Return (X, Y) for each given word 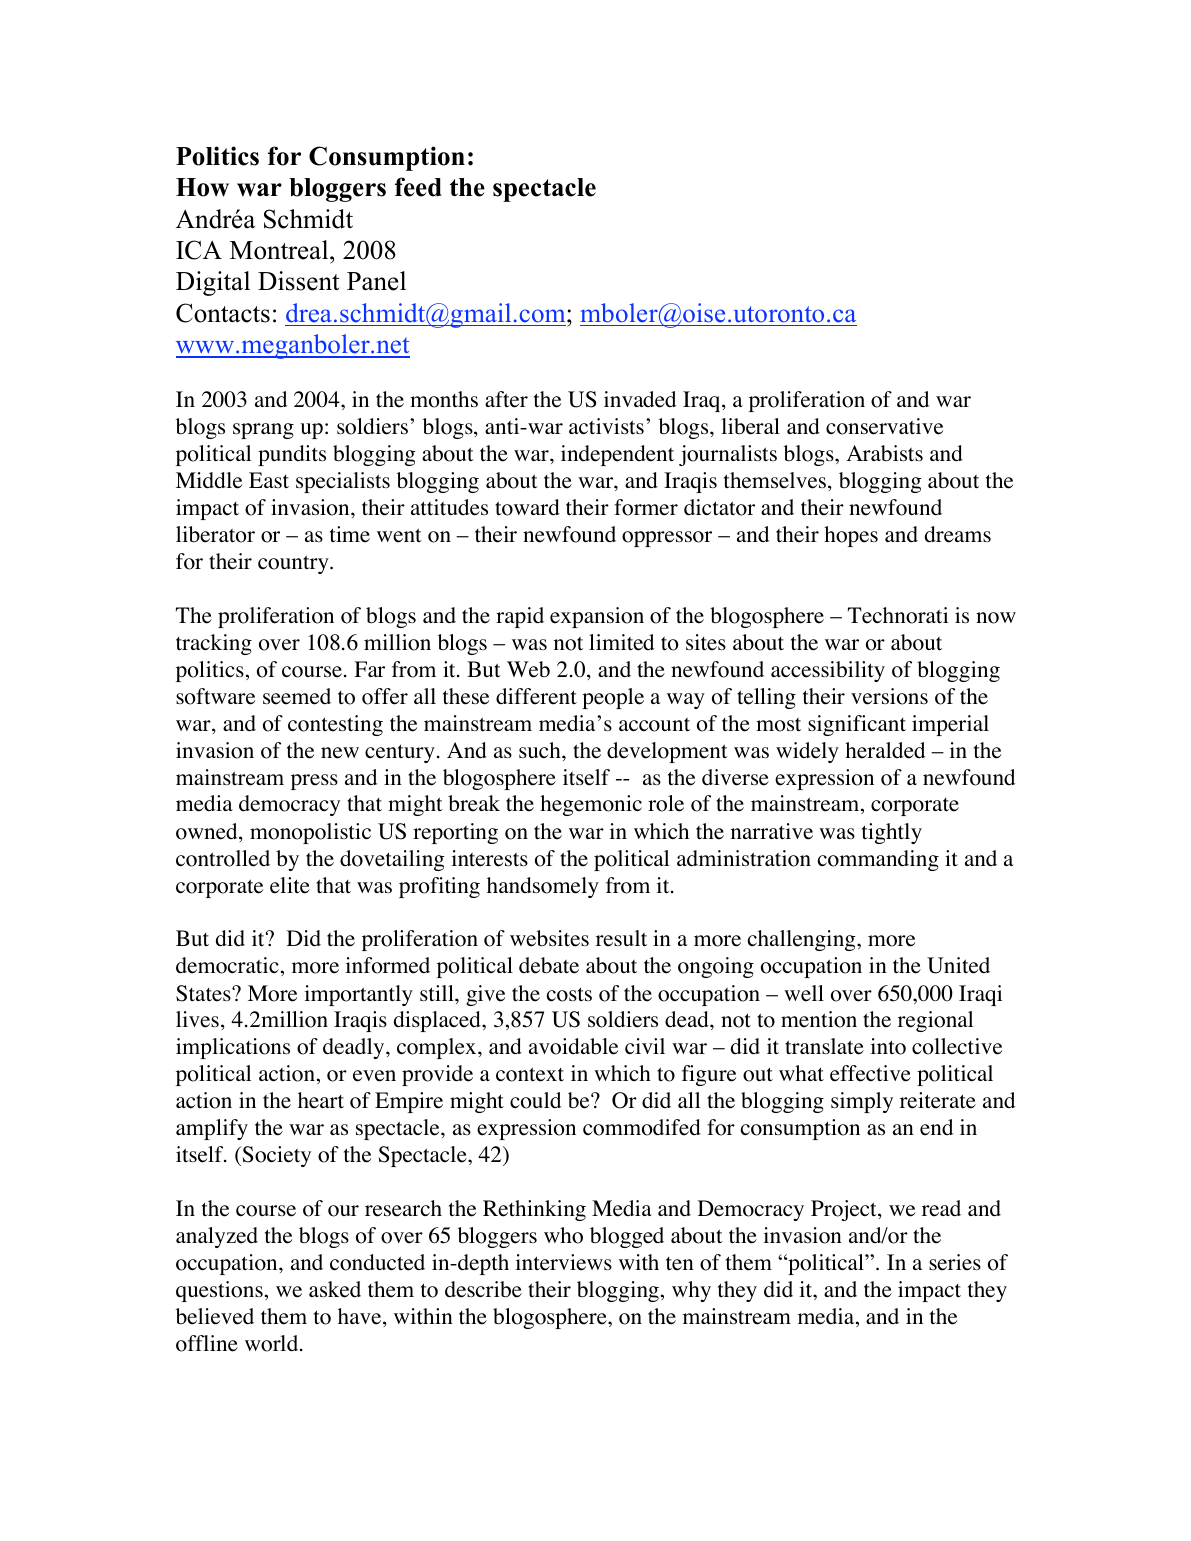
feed (418, 187)
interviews (563, 1262)
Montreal (280, 250)
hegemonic (591, 805)
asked (335, 1289)
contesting (335, 725)
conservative (884, 426)
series (955, 1262)
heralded (885, 750)
